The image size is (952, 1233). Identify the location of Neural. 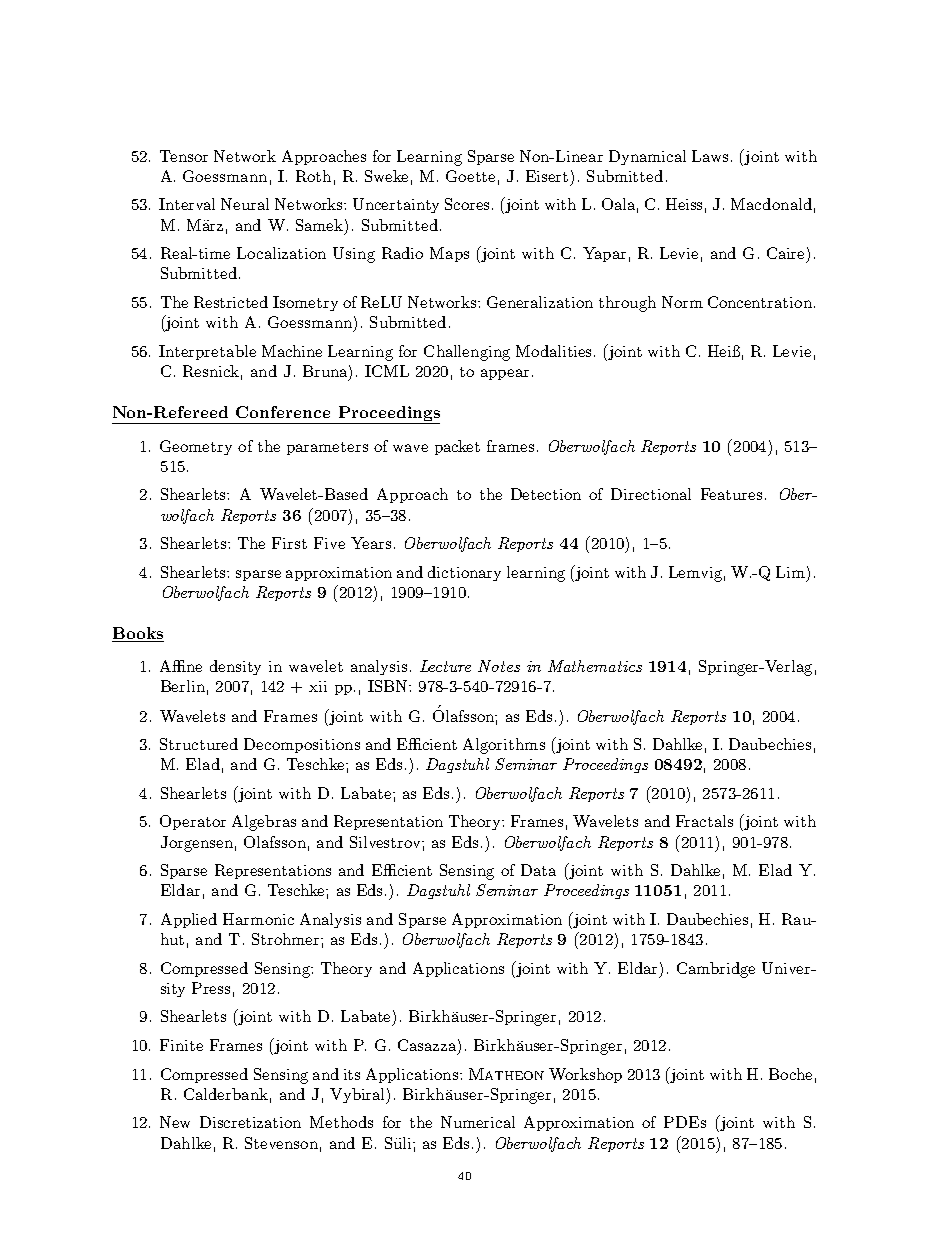
(245, 204).
